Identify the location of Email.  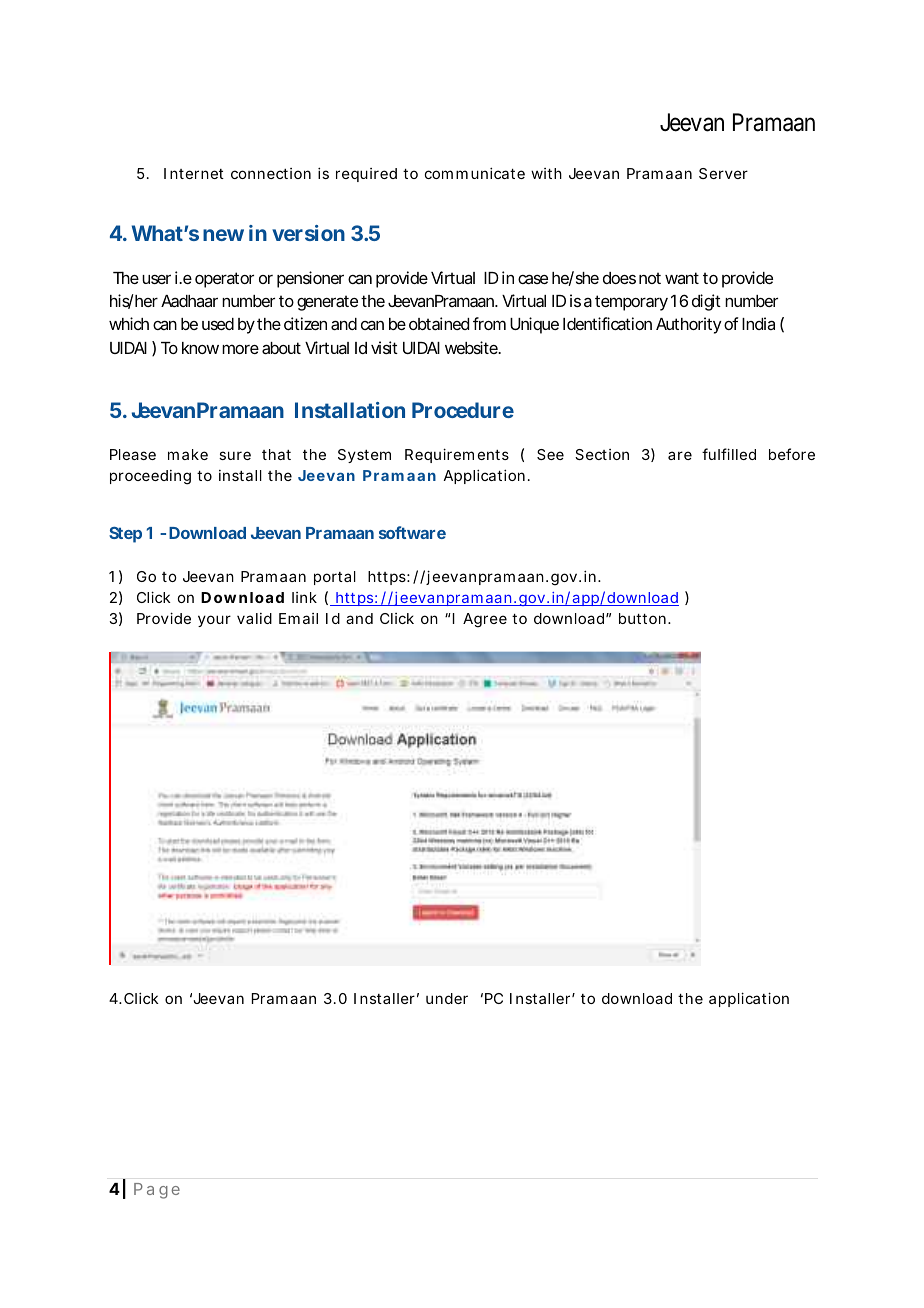
(298, 618).
